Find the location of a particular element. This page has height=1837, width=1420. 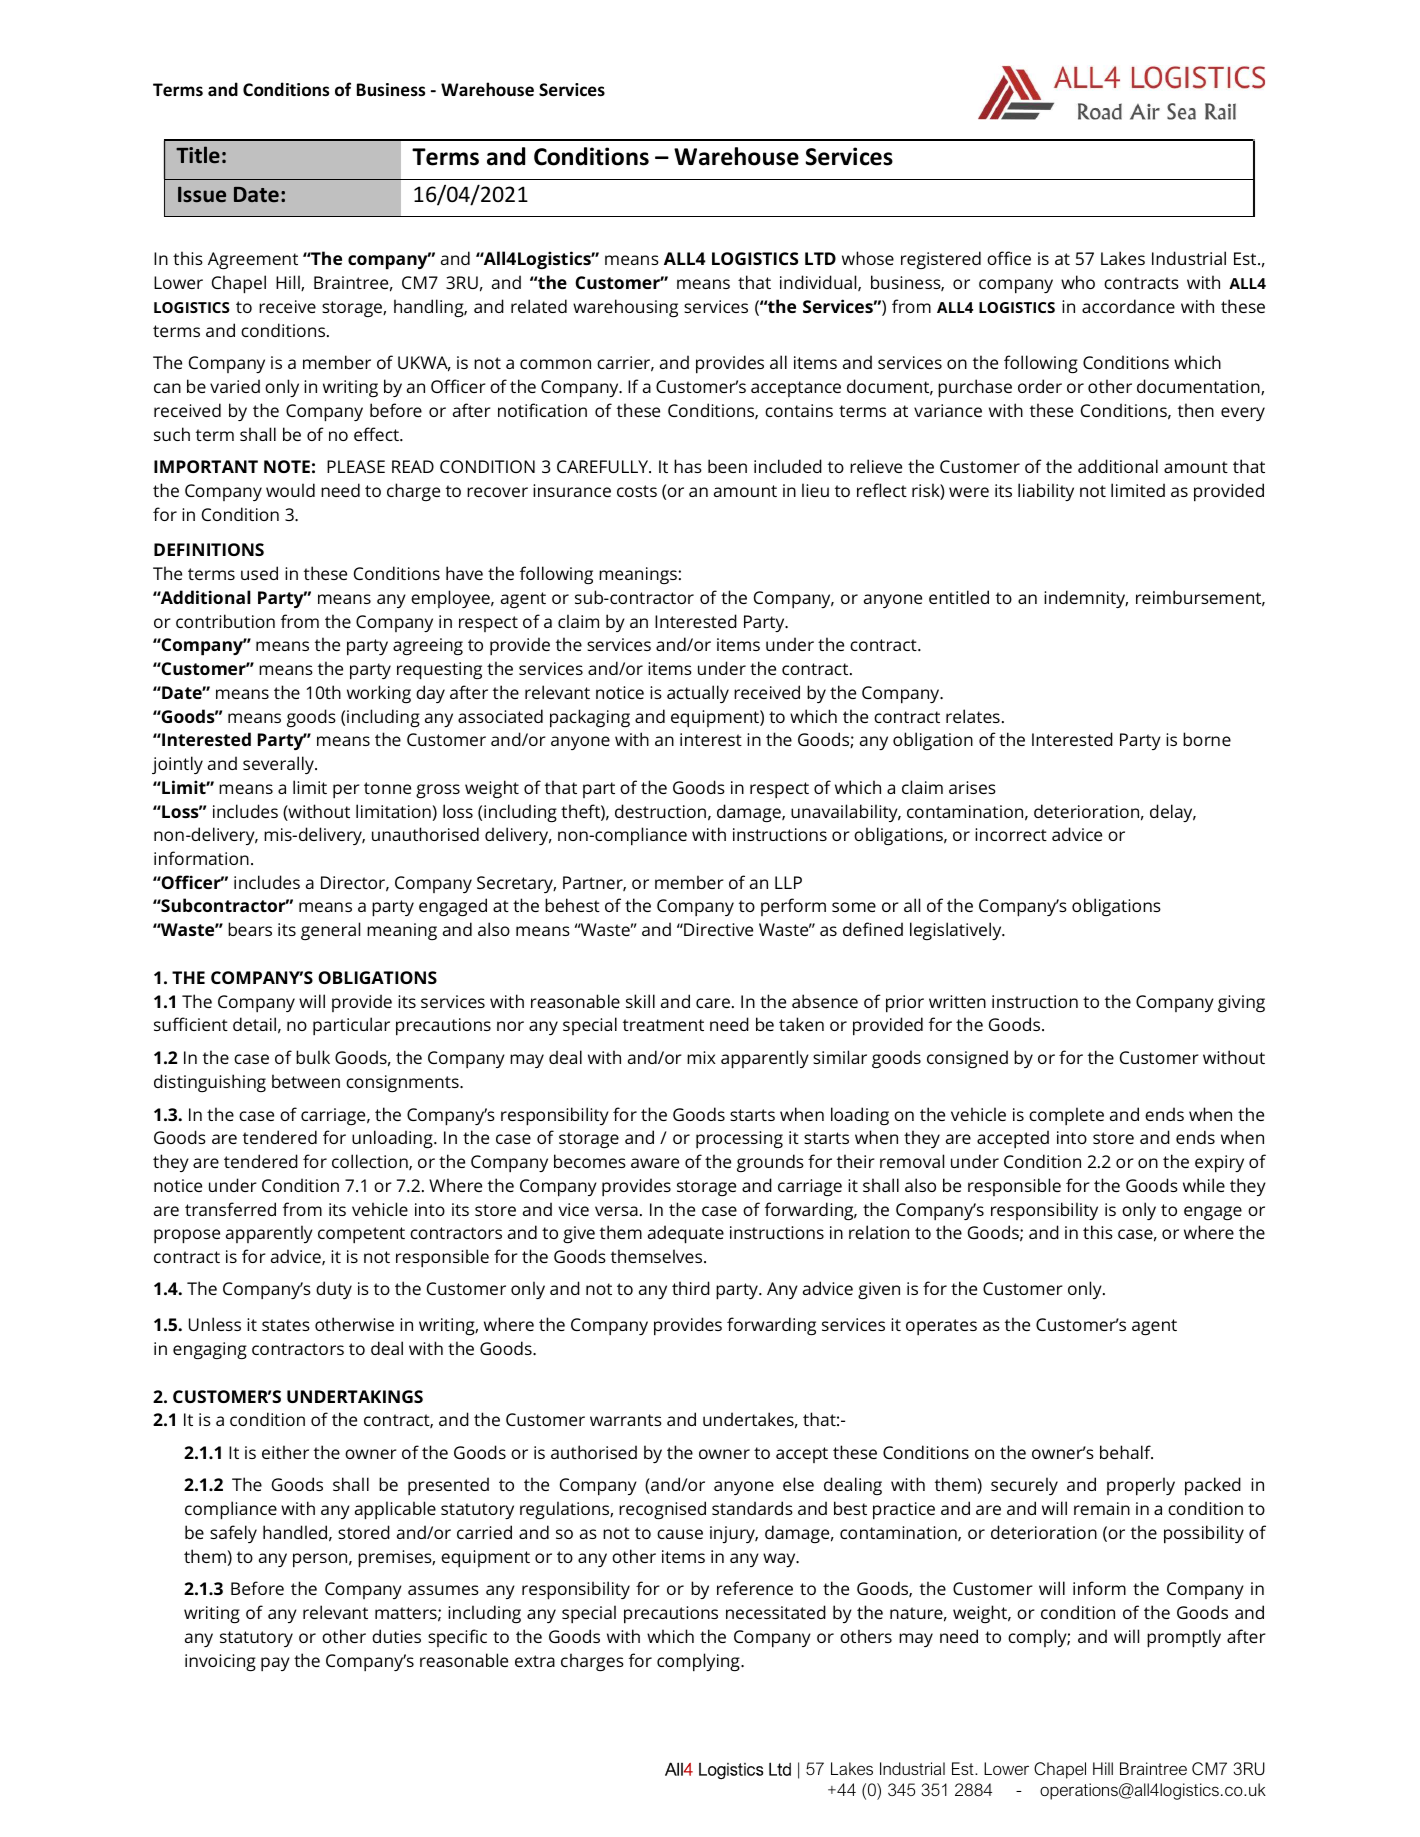

severally is located at coordinates (279, 765).
